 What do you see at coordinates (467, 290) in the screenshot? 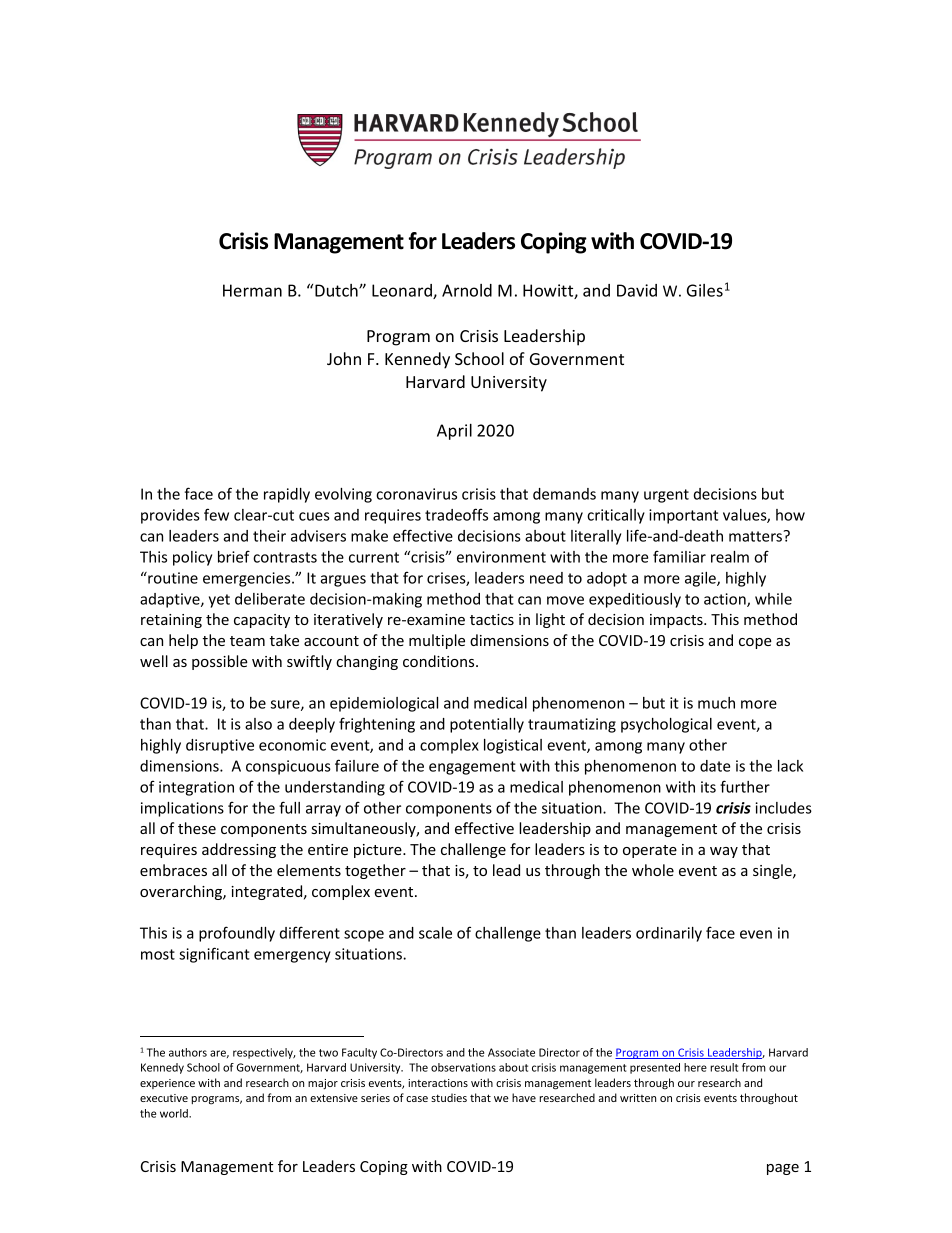
I see `Arnold` at bounding box center [467, 290].
